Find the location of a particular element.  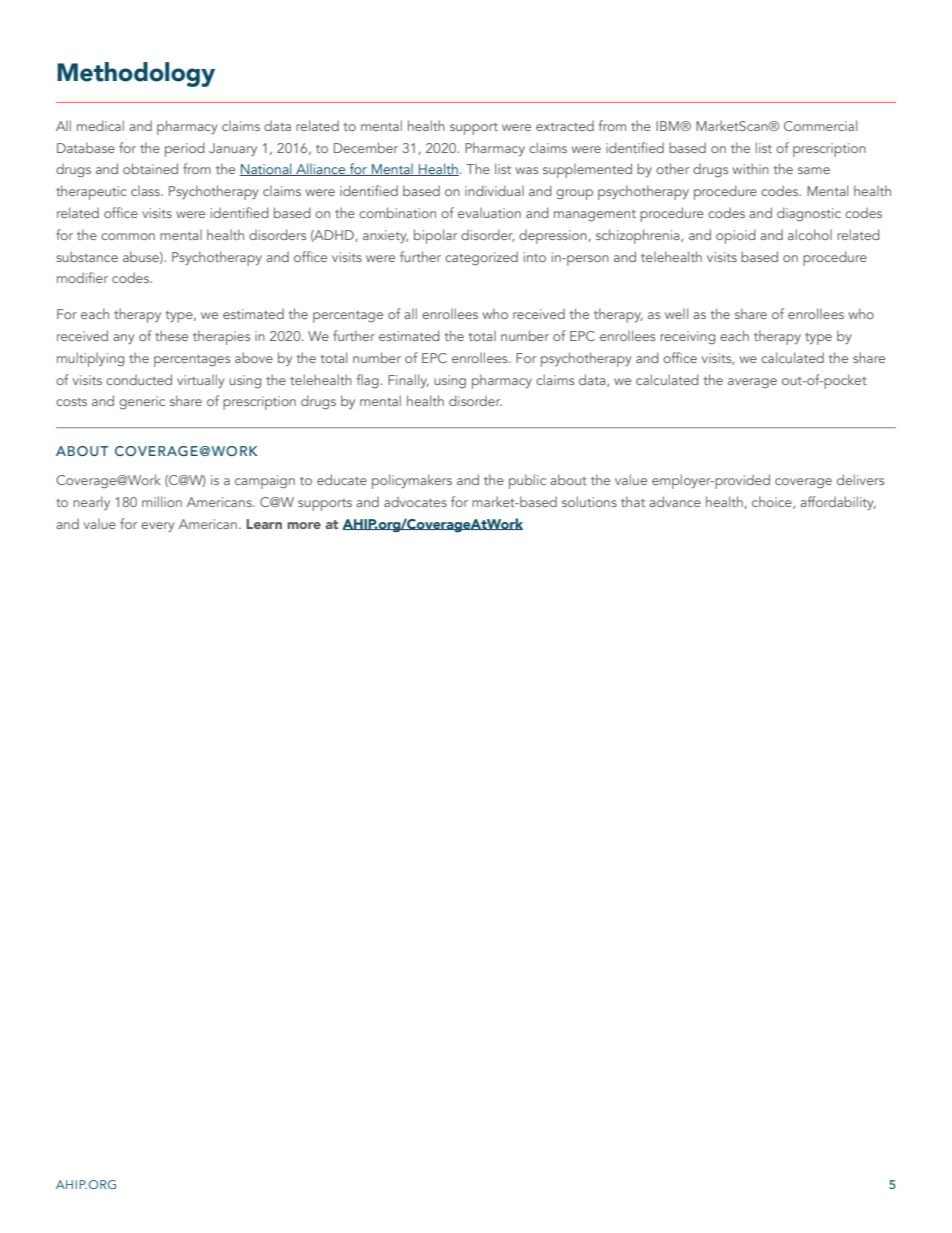

extracted is located at coordinates (565, 125).
